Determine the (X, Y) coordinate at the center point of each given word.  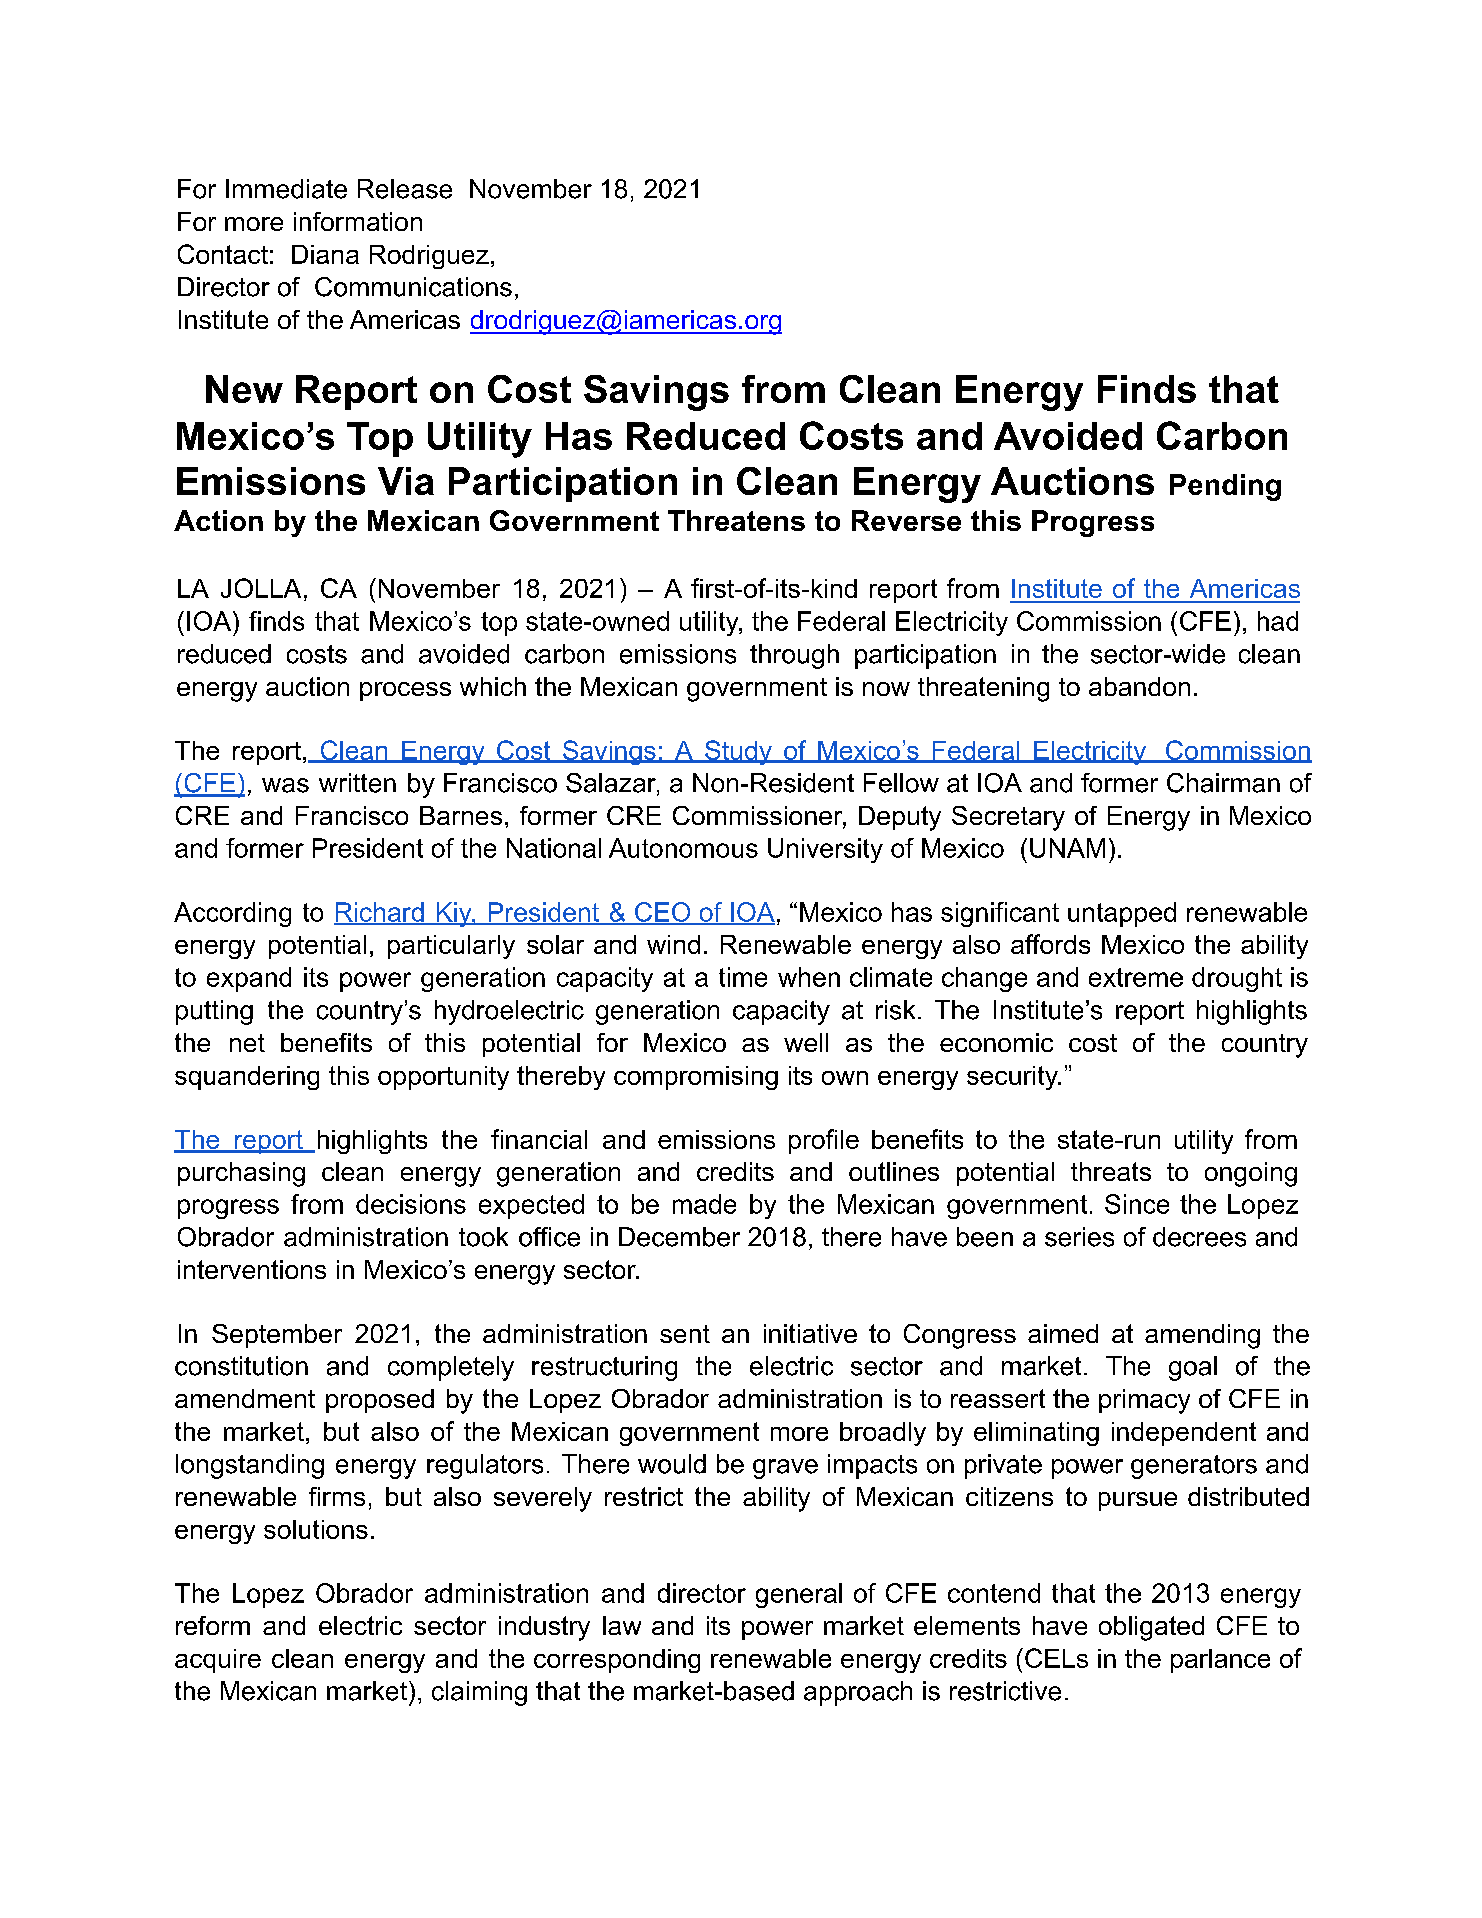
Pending (1225, 487)
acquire (218, 1661)
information (358, 221)
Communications (413, 287)
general (799, 1595)
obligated (1151, 1628)
